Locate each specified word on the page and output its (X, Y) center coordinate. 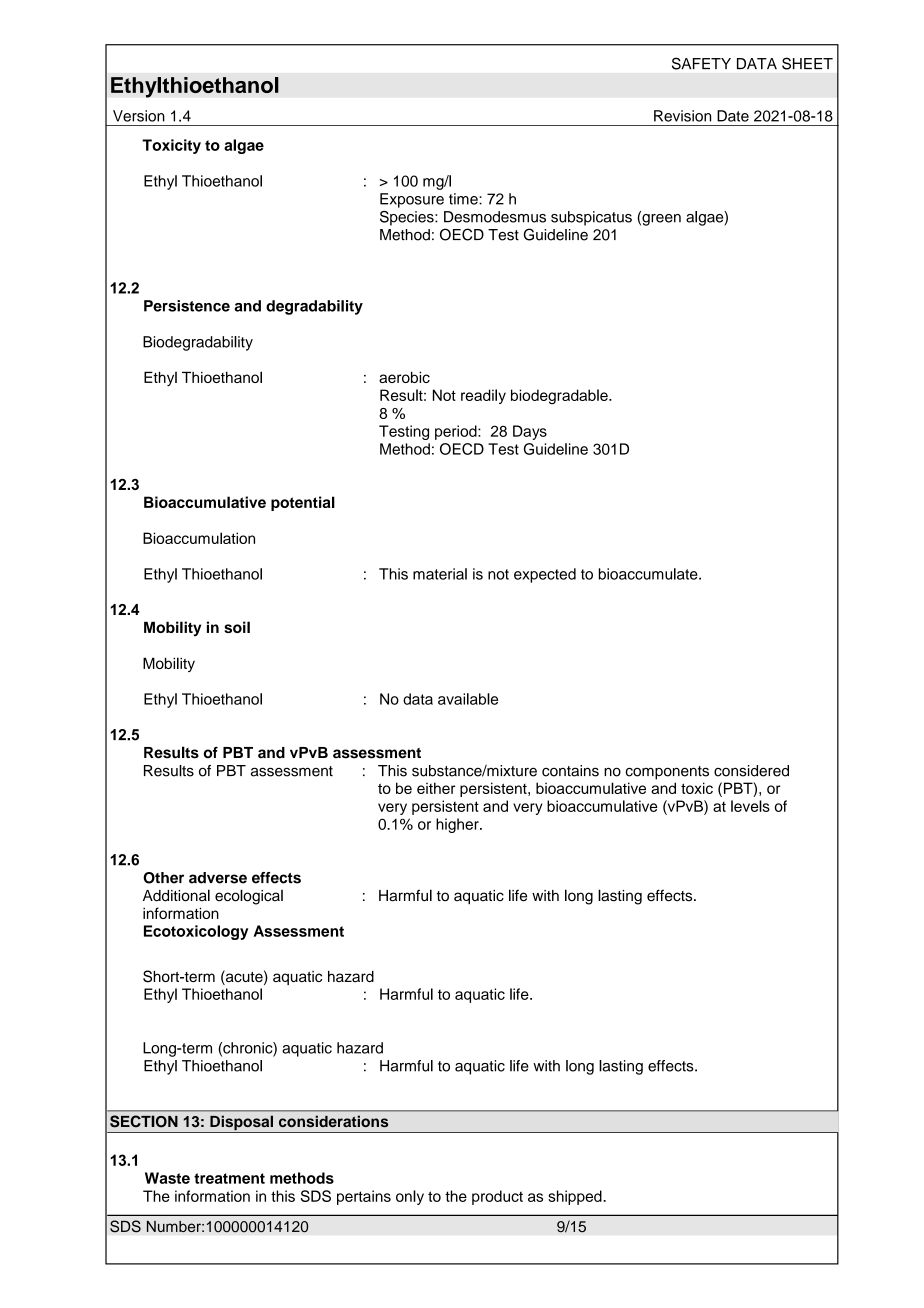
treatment (229, 1178)
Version (139, 116)
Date (733, 116)
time (464, 199)
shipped (576, 1197)
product (497, 1197)
